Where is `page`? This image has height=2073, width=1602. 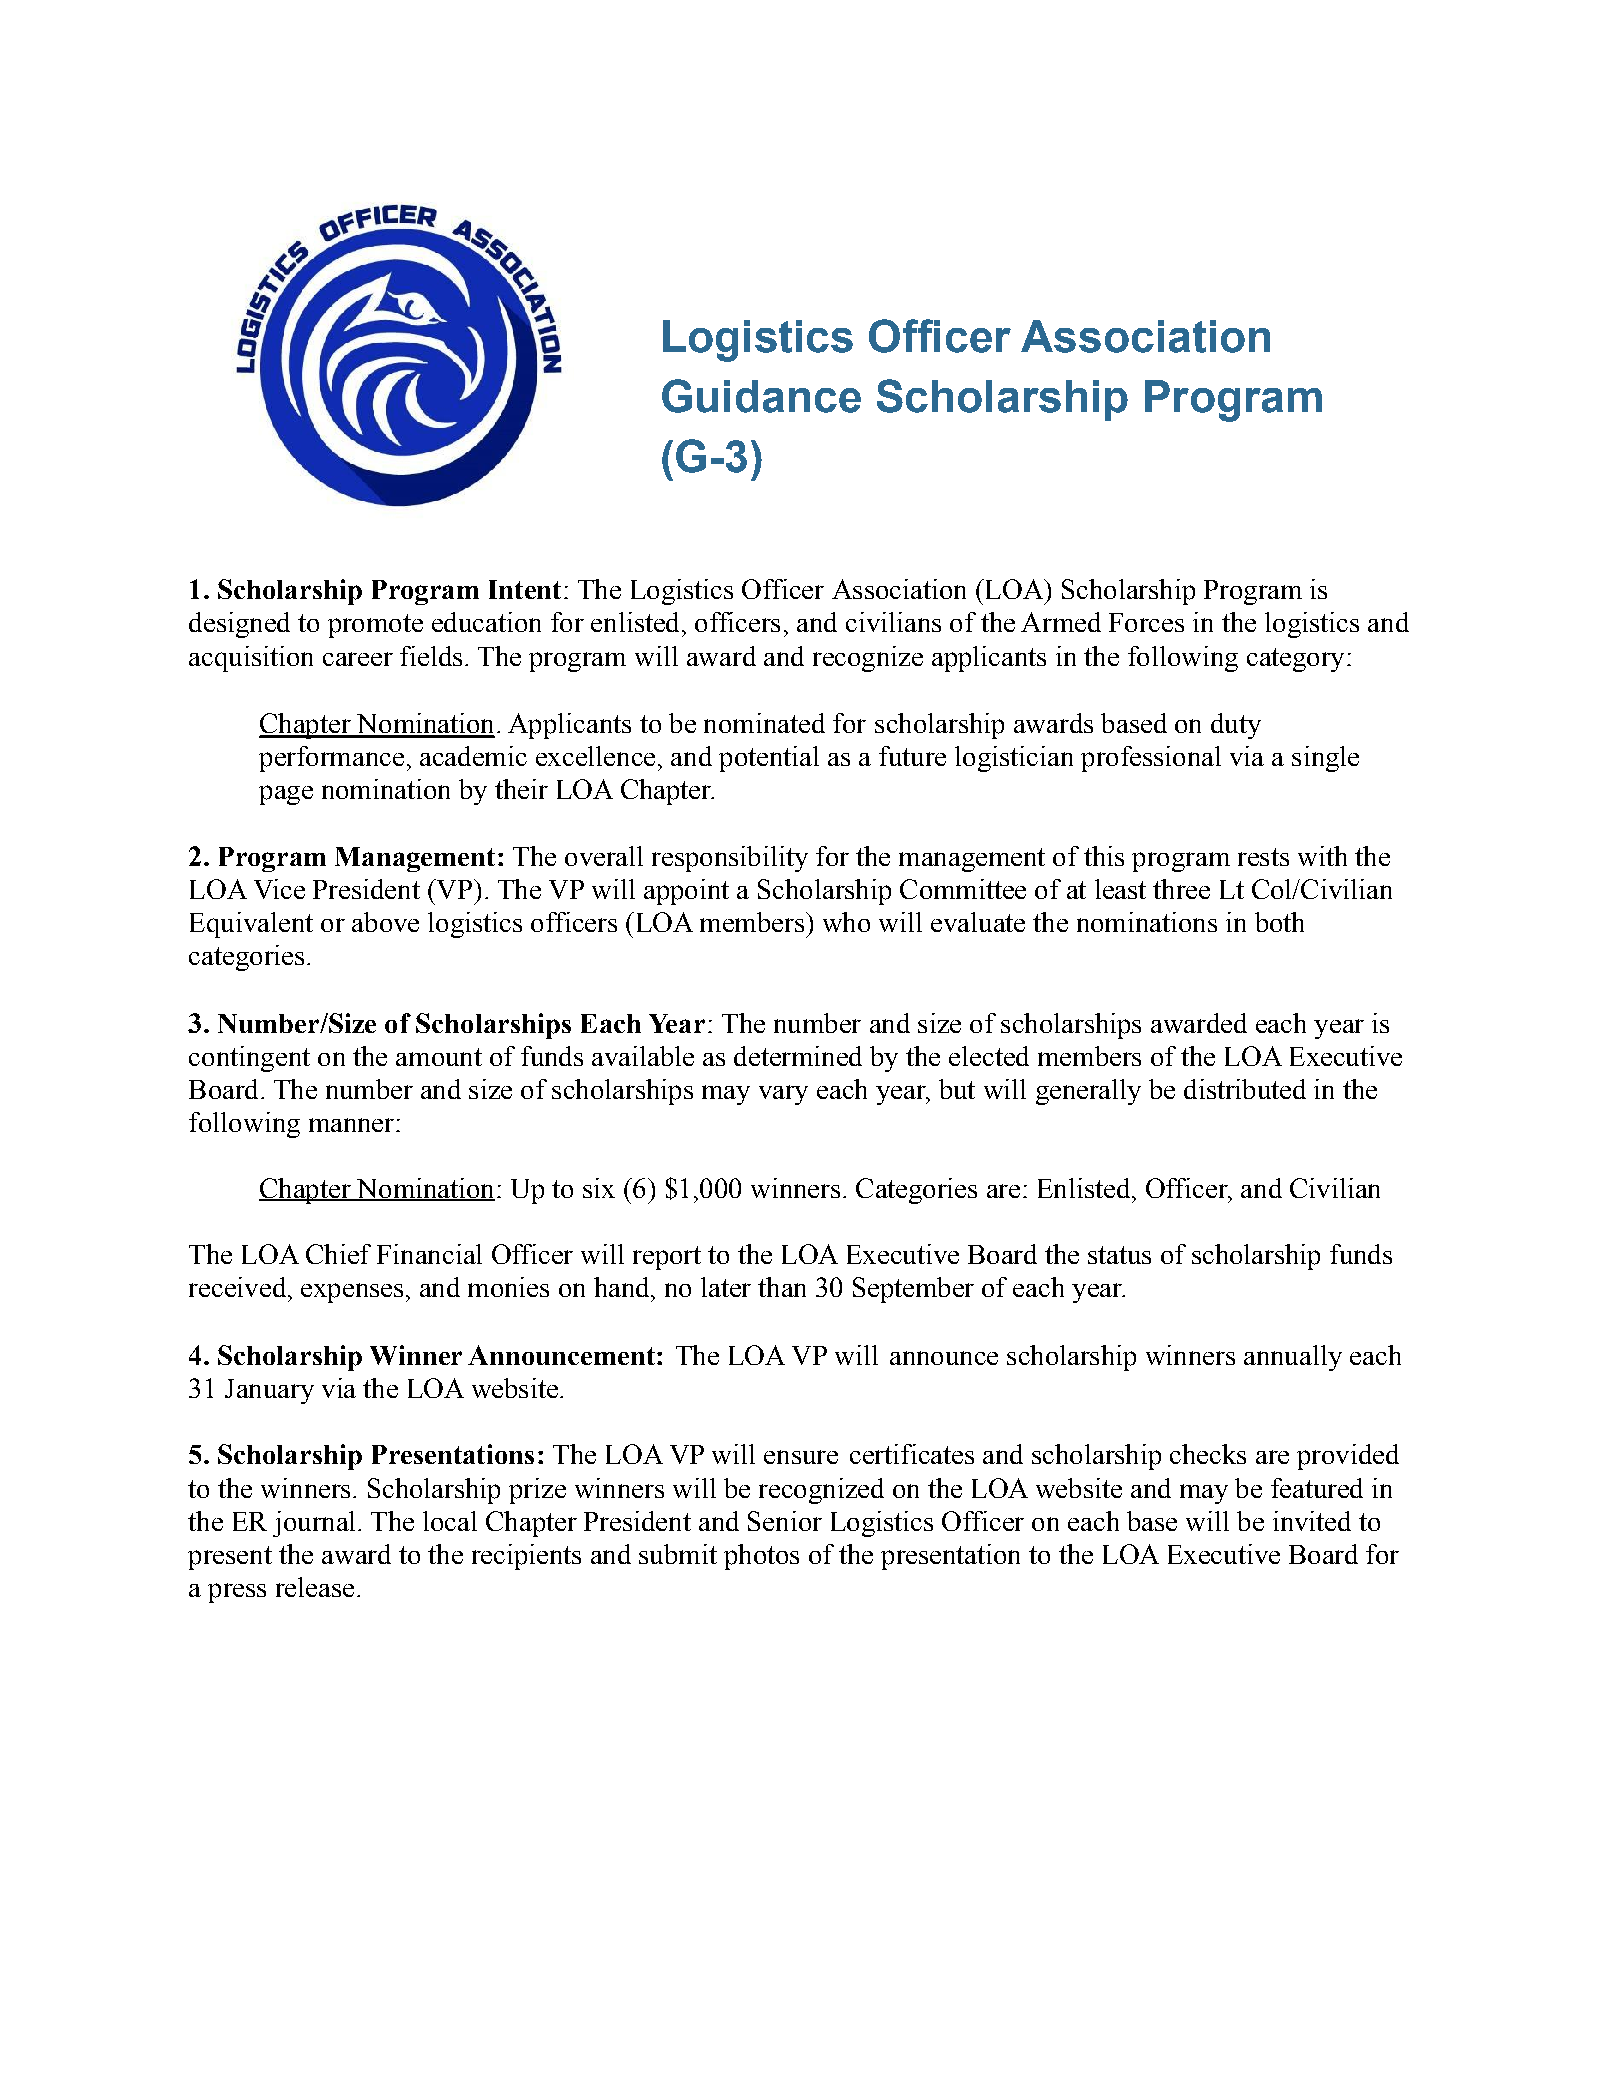 page is located at coordinates (286, 795).
